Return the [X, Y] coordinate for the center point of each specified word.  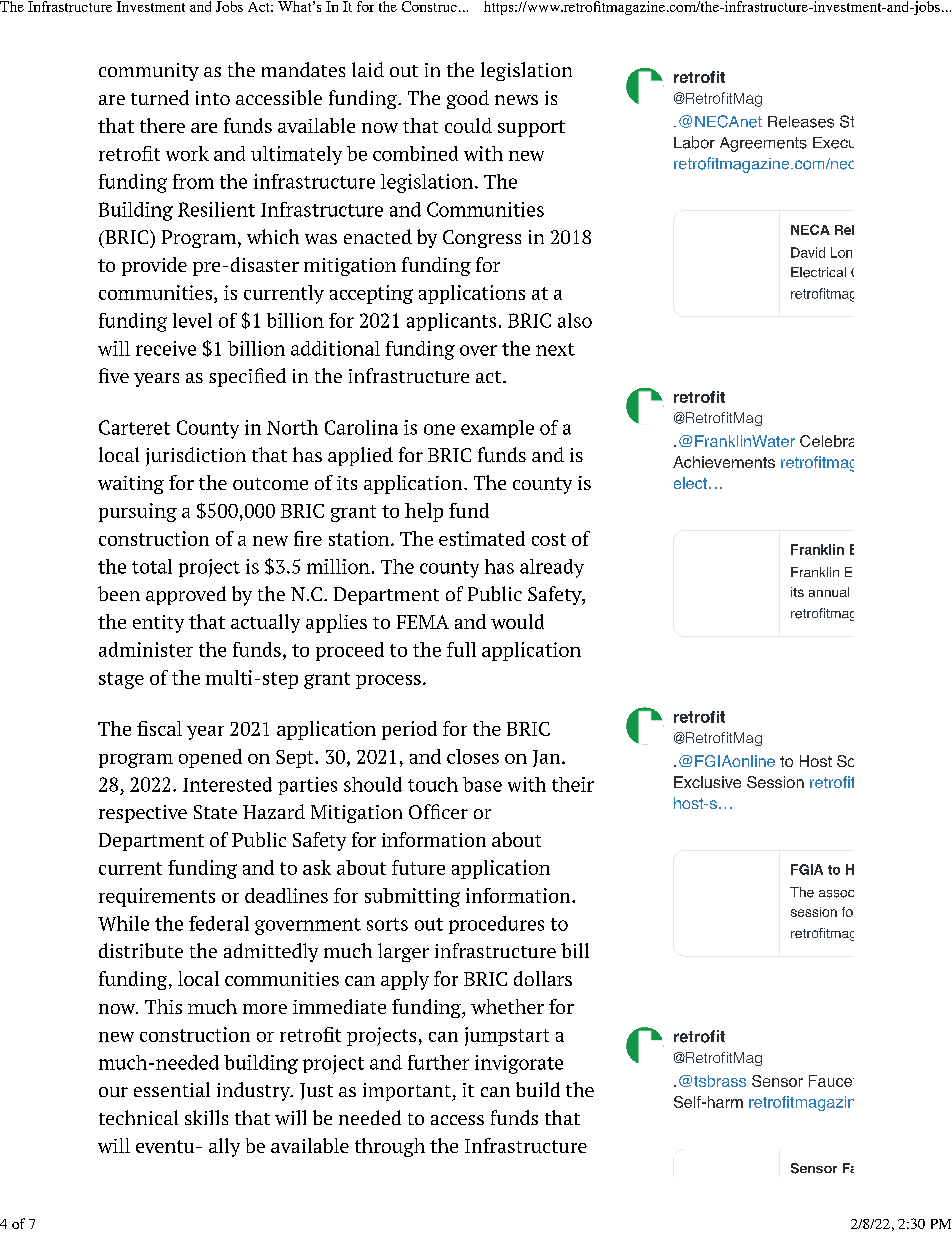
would [517, 621]
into [213, 98]
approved [186, 595]
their [573, 784]
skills [206, 1117]
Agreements [763, 144]
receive [166, 348]
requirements [157, 897]
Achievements [724, 462]
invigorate [519, 1064]
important [408, 1092]
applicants [451, 322]
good [468, 99]
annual [829, 592]
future [418, 867]
